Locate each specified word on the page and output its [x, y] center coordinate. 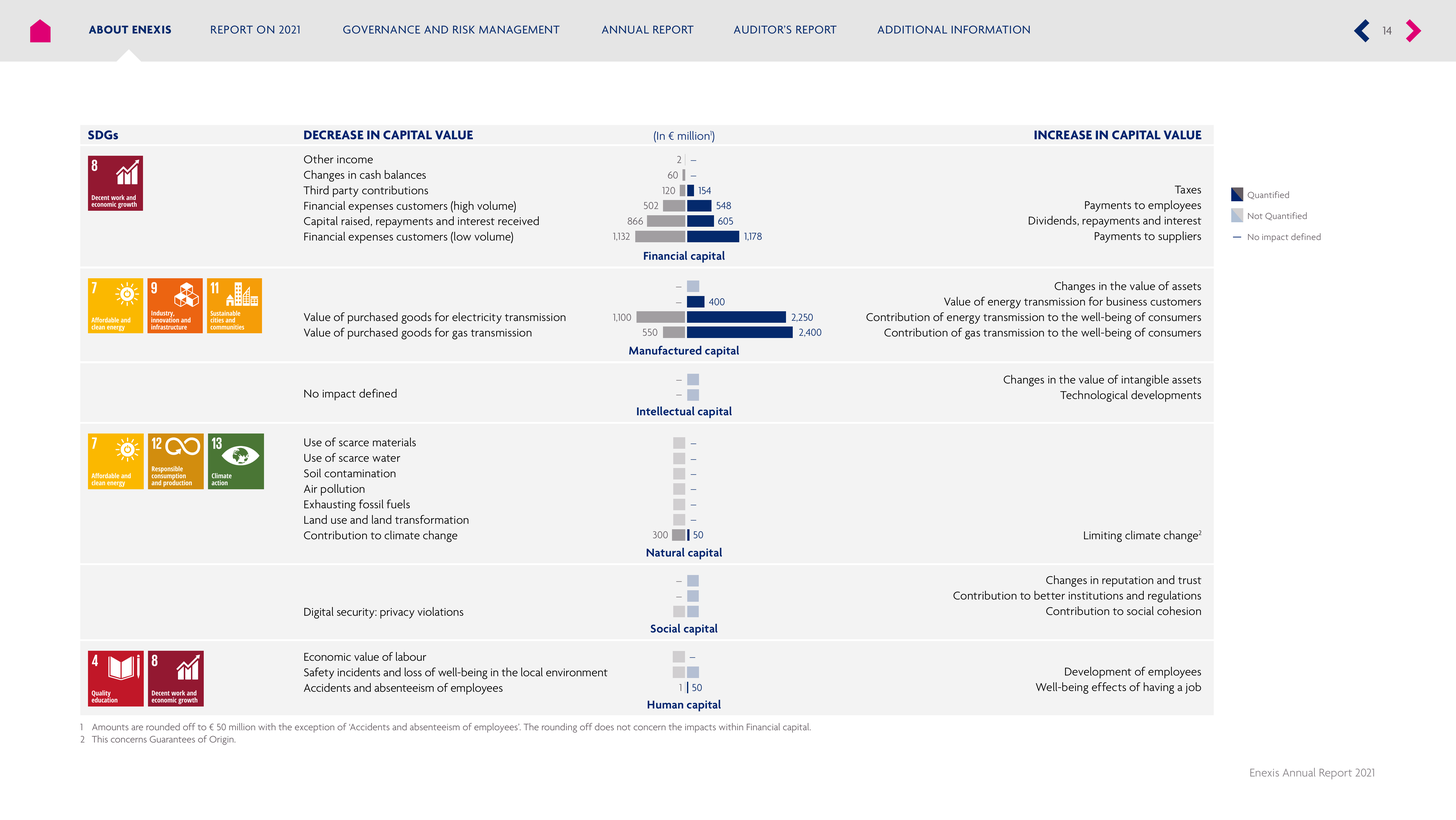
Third [316, 190]
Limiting [1103, 536]
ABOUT [108, 29]
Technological [1094, 396]
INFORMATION [990, 29]
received [518, 221]
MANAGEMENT [519, 29]
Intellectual [666, 411]
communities [227, 327]
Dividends [1053, 220]
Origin [221, 740]
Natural [665, 552]
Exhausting [330, 505]
